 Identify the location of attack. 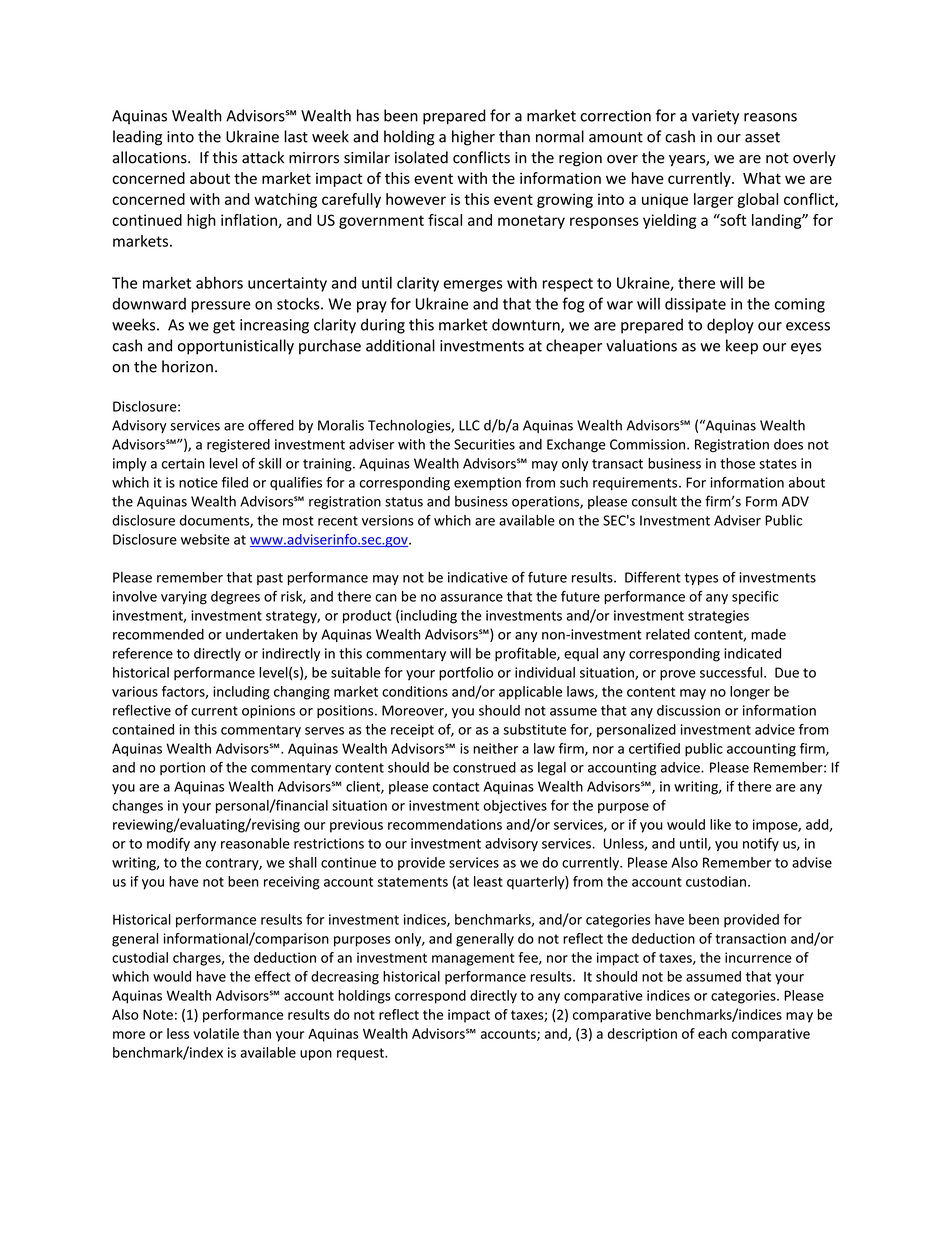
(263, 157).
